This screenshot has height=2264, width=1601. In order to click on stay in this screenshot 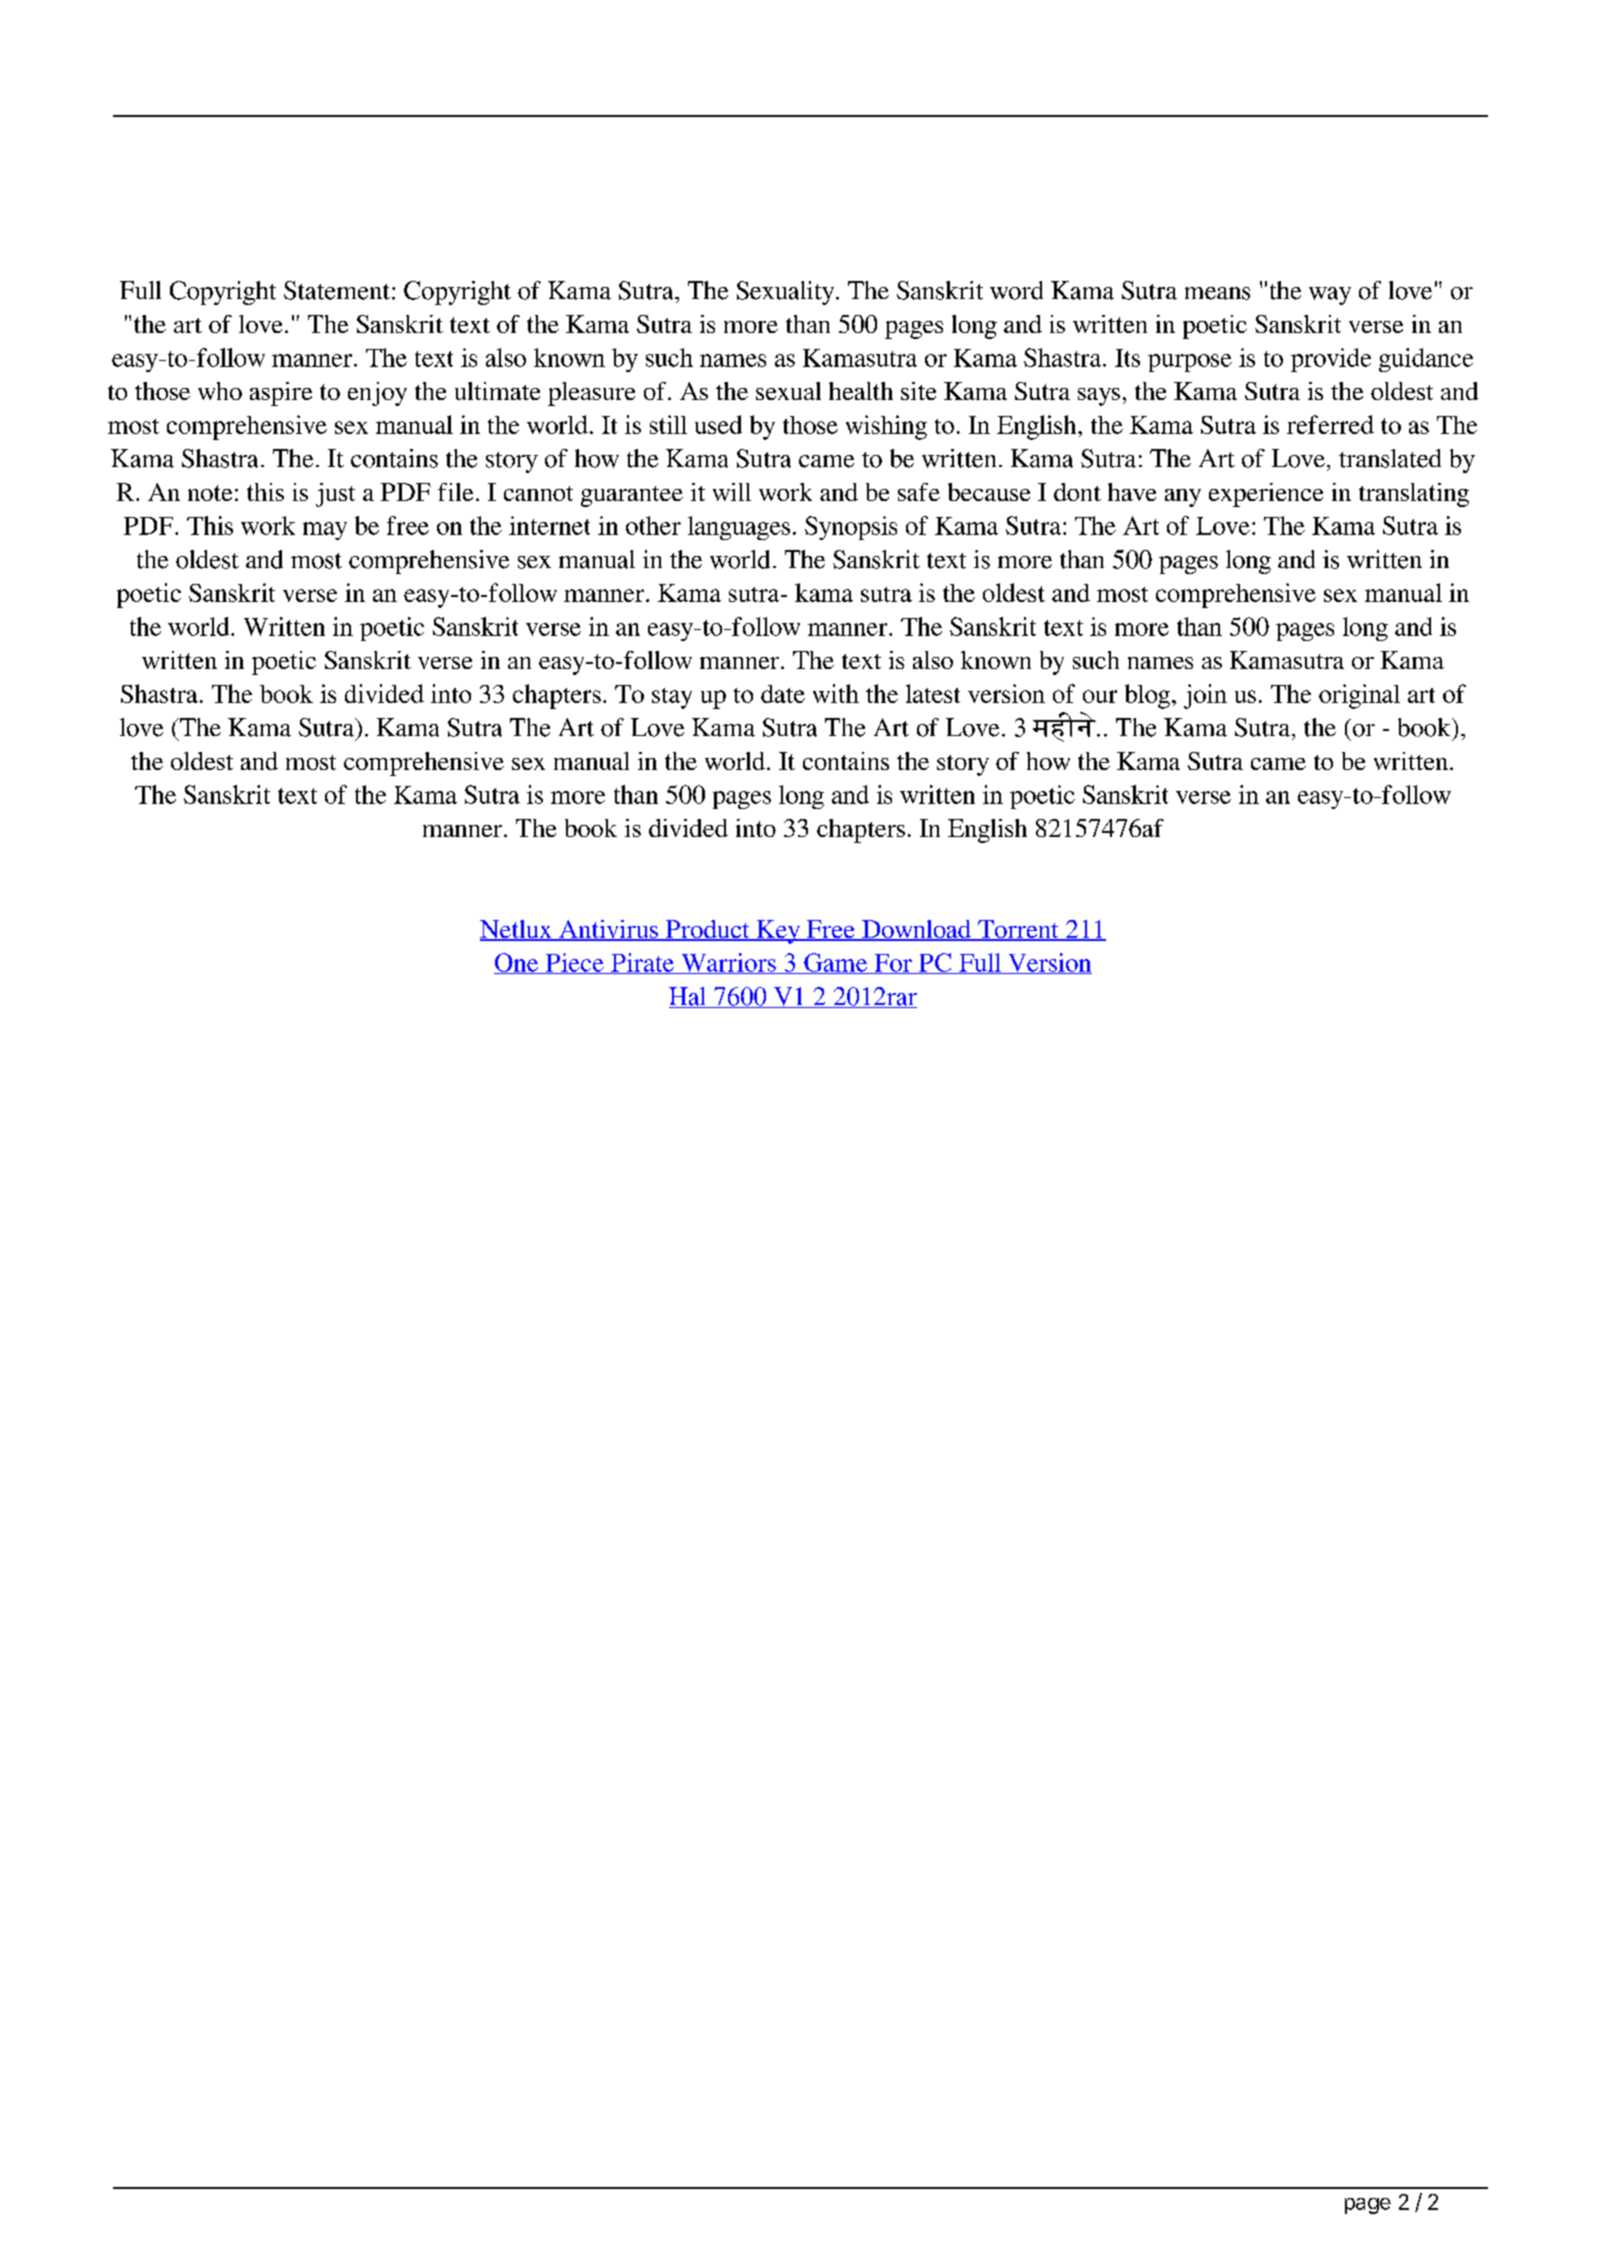, I will do `click(672, 698)`.
